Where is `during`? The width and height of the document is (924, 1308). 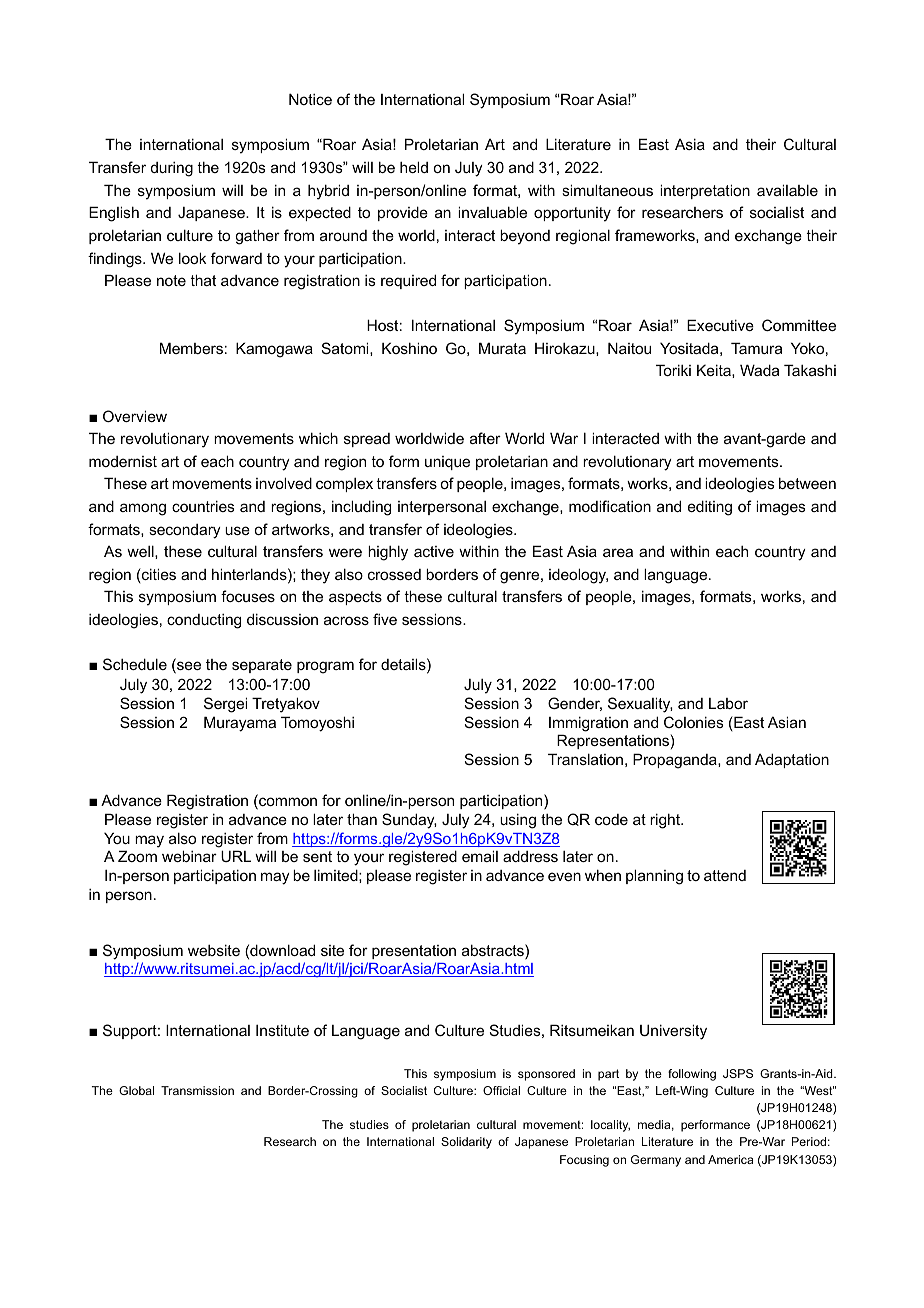
during is located at coordinates (172, 169).
